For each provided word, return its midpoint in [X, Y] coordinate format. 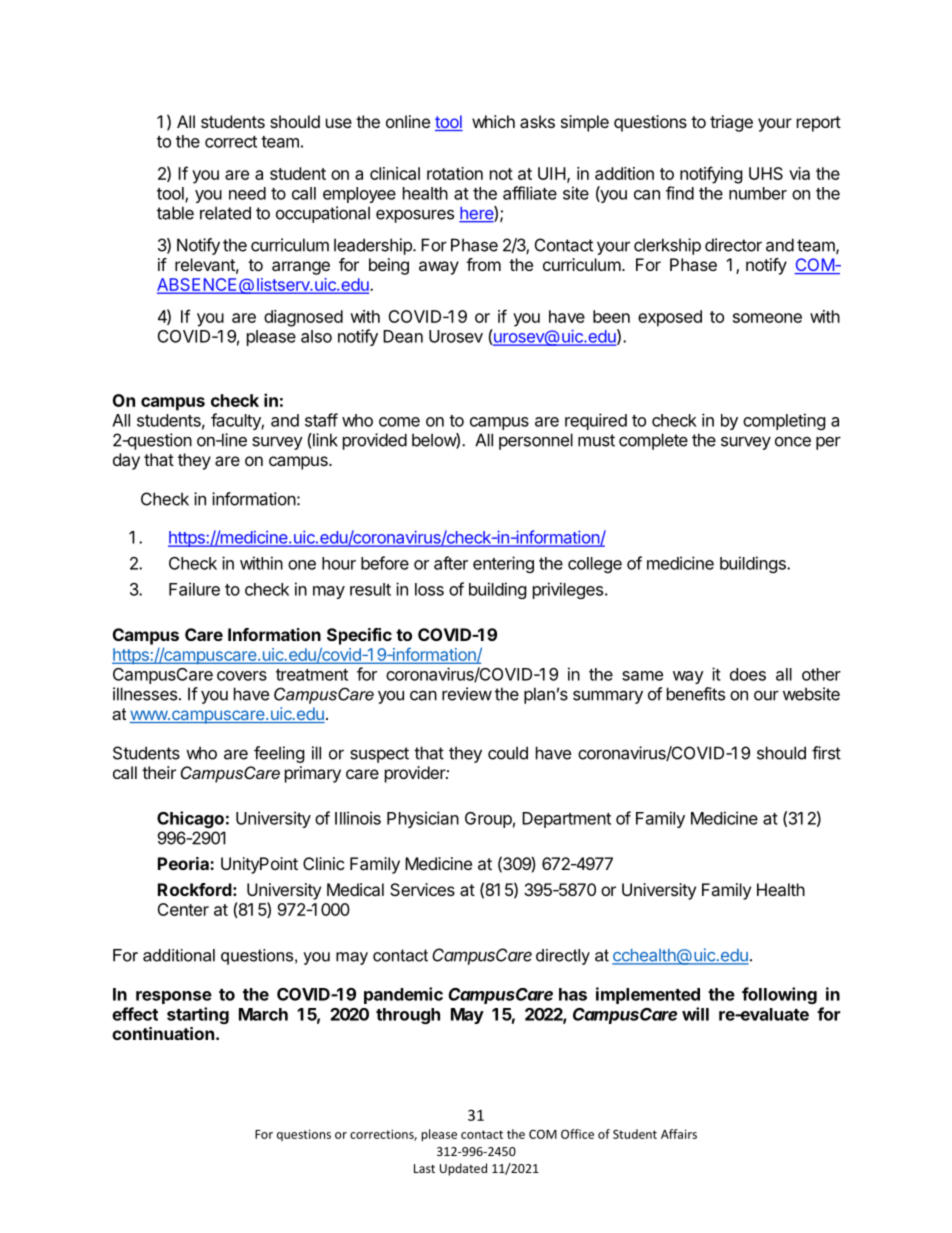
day [126, 461]
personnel [536, 441]
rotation [455, 173]
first [826, 753]
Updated [463, 1169]
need [247, 193]
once [793, 441]
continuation [163, 1033]
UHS [766, 173]
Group [488, 820]
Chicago [190, 819]
